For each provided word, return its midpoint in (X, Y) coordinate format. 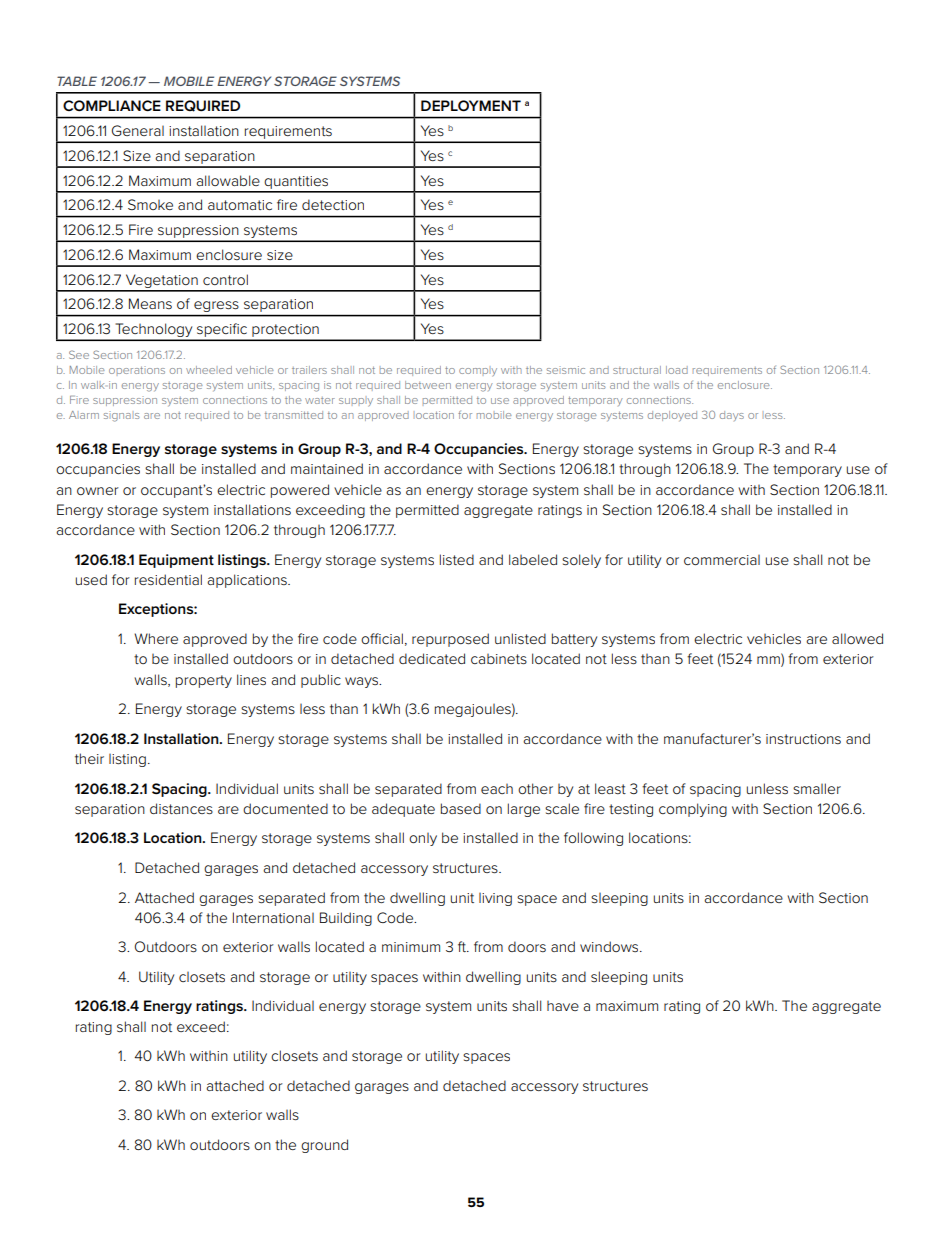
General (138, 130)
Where (156, 638)
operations (137, 370)
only (423, 839)
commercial (722, 560)
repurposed (450, 640)
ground (324, 1146)
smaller (817, 788)
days (732, 416)
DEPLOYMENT (471, 105)
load (677, 370)
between (428, 385)
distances (181, 808)
